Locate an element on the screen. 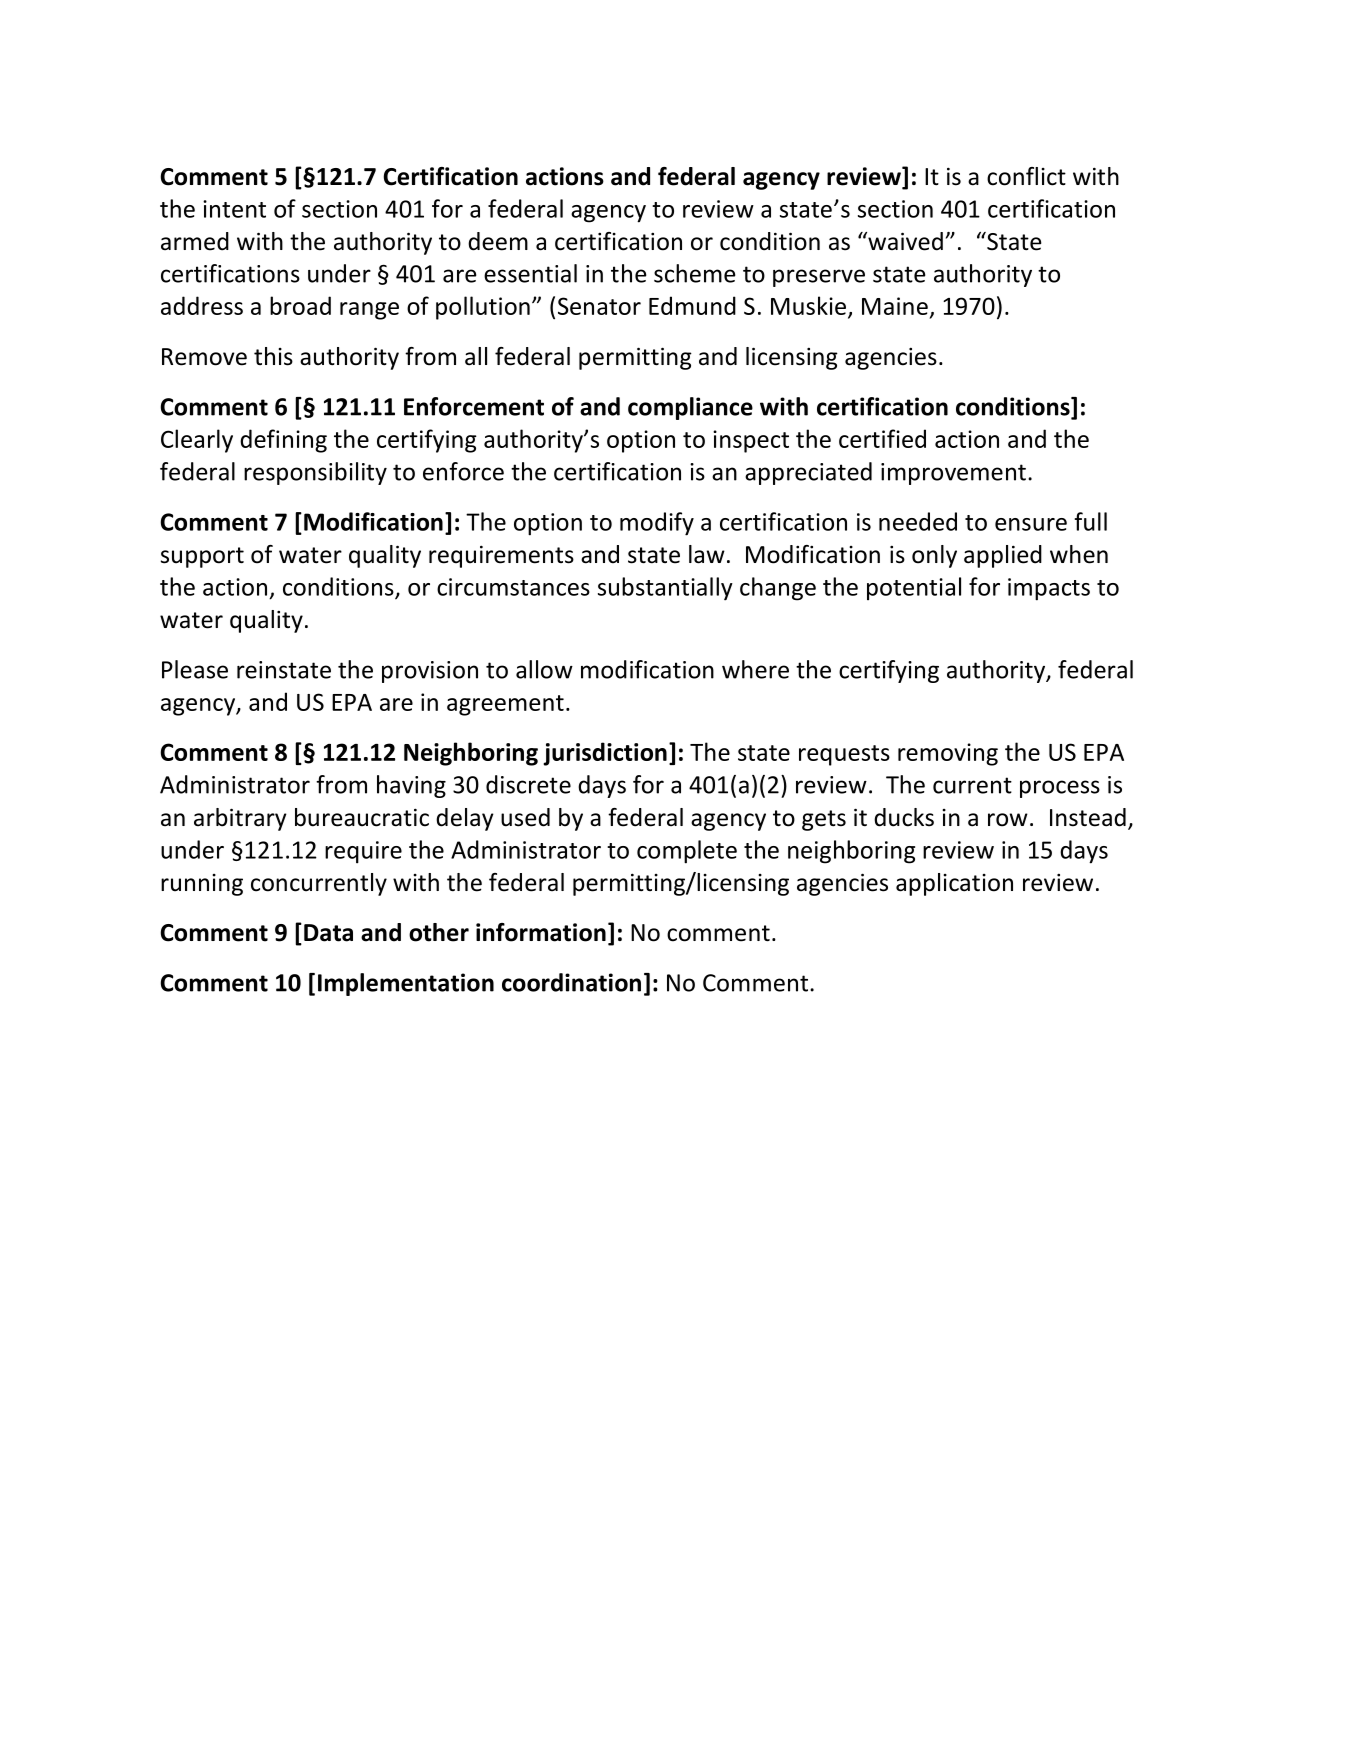  Please is located at coordinates (195, 669).
